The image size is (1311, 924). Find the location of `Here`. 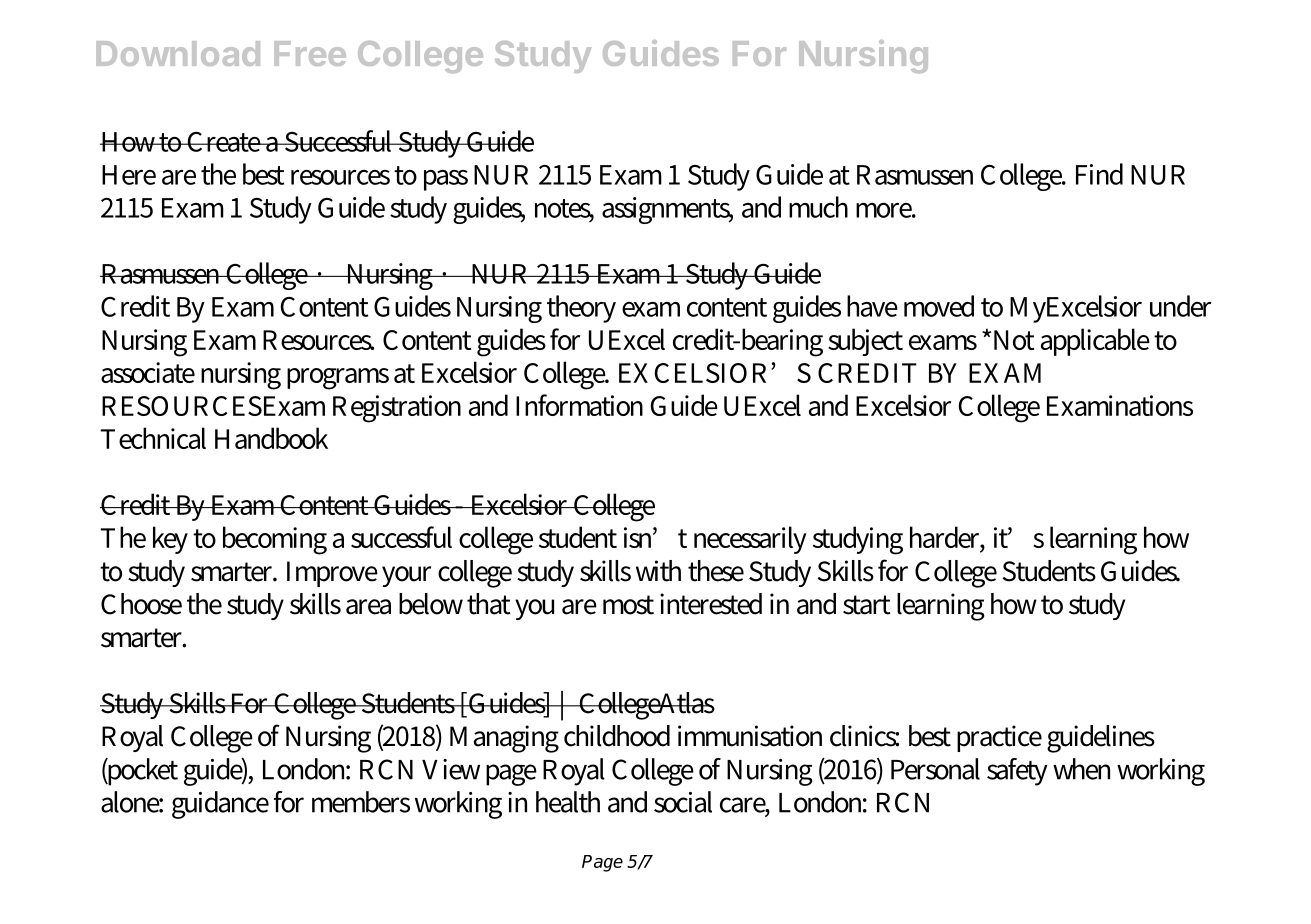

Here is located at coordinates (129, 175).
